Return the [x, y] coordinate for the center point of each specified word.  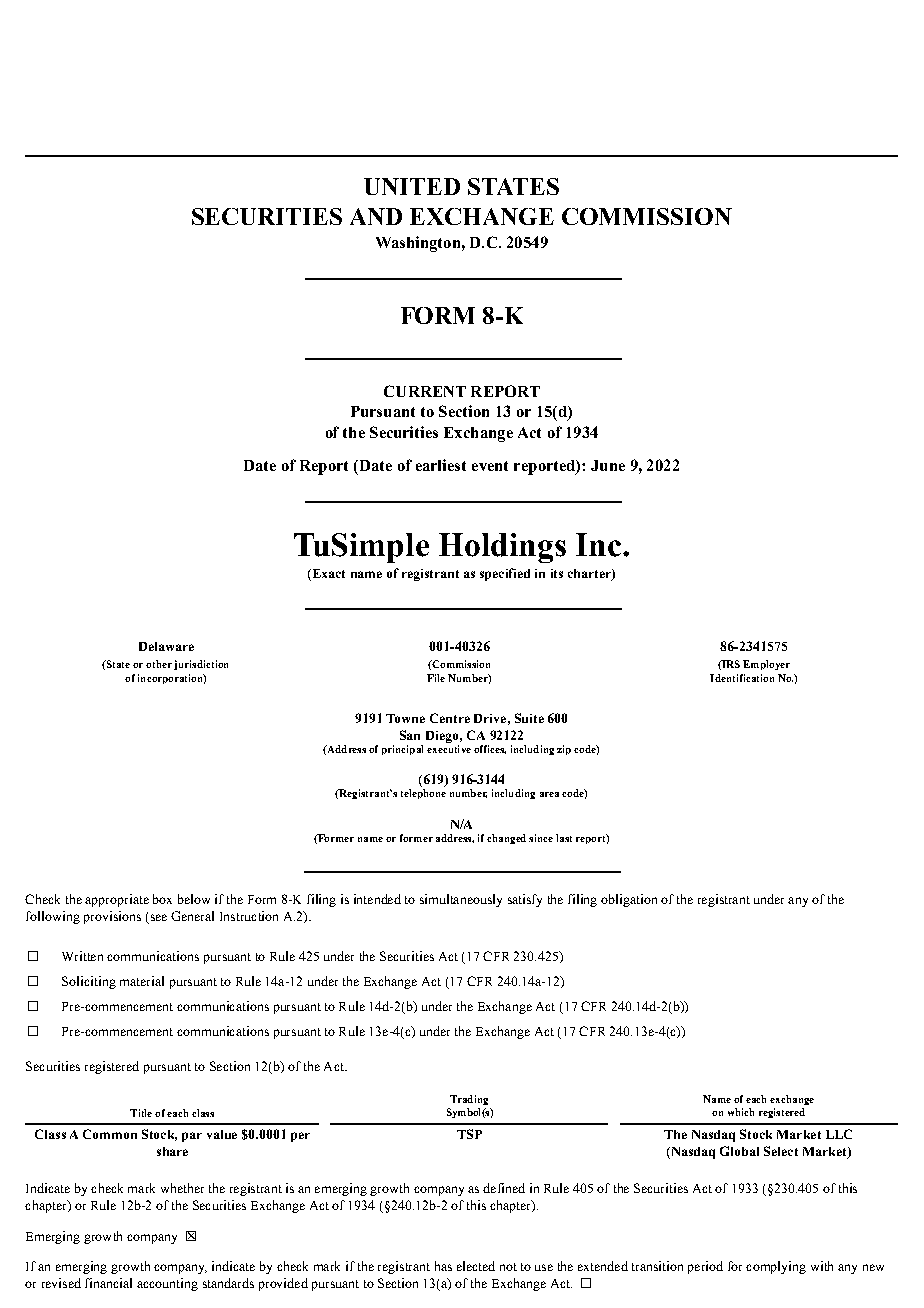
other [159, 664]
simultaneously [461, 900]
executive [449, 749]
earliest [441, 465]
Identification [742, 678]
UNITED [412, 186]
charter [590, 575]
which [741, 1112]
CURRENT [425, 391]
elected [476, 1266]
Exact [327, 575]
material [142, 981]
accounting [167, 1284]
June [608, 465]
